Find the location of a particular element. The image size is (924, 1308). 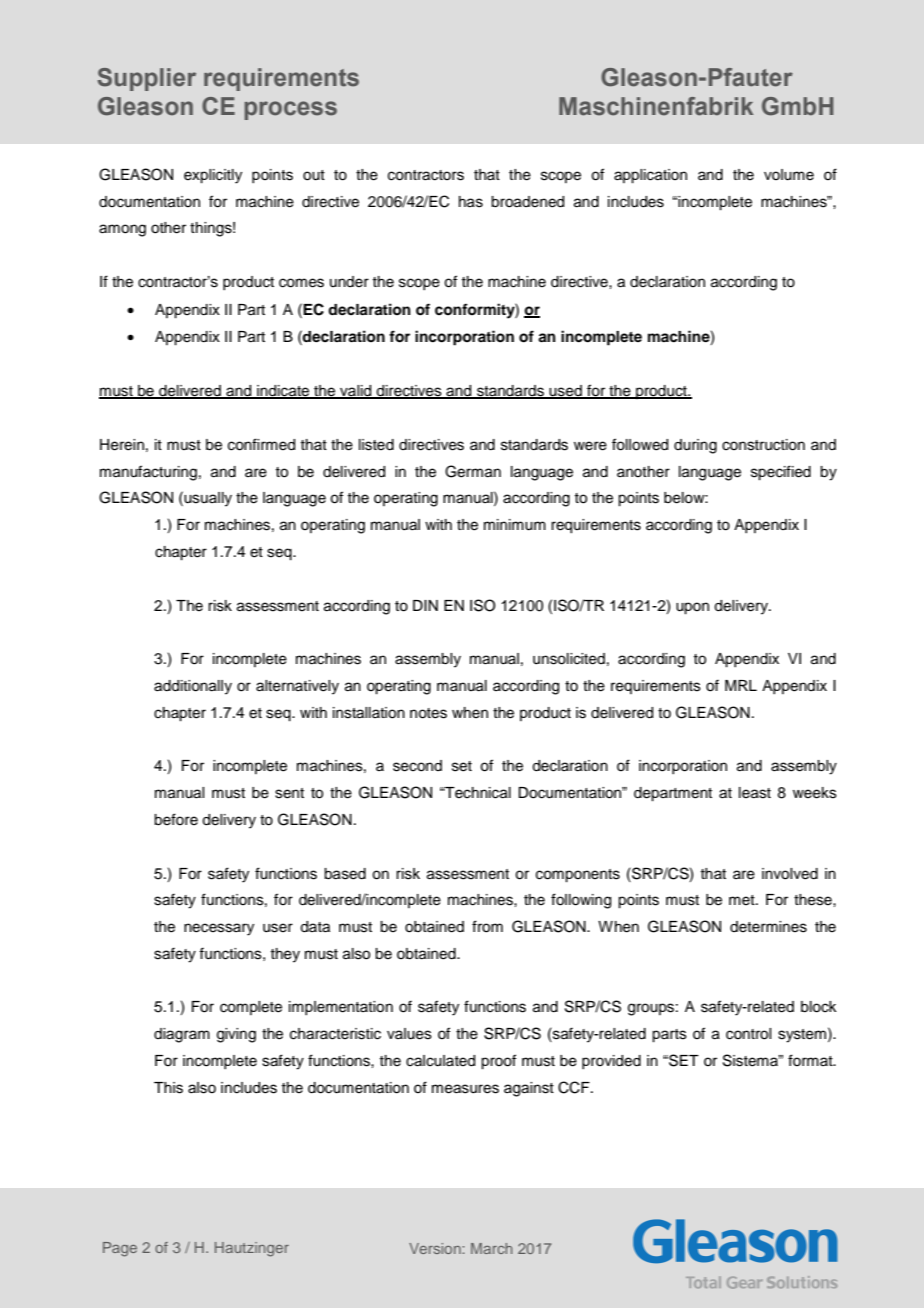

from is located at coordinates (487, 926).
